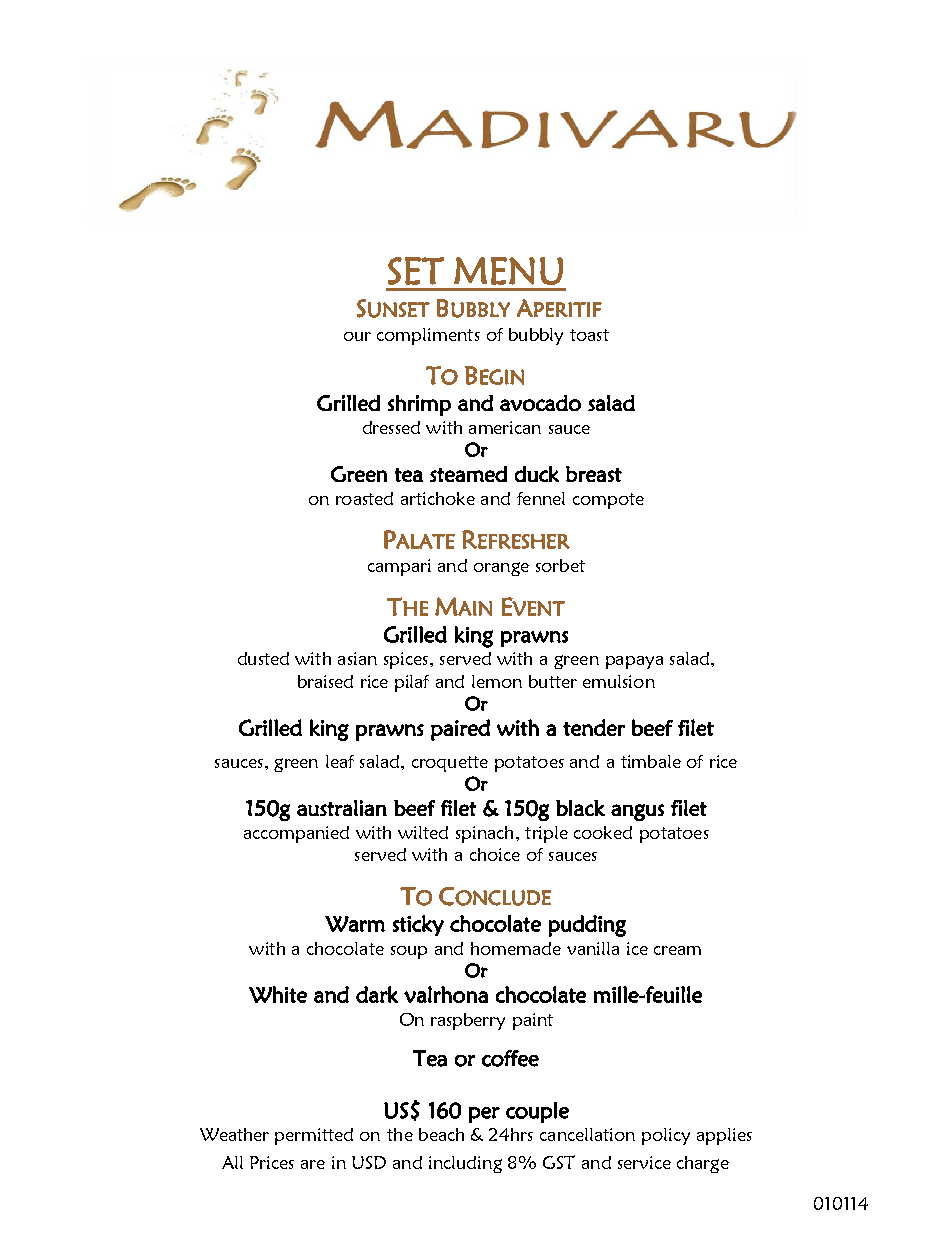 The height and width of the page is (1233, 952). What do you see at coordinates (357, 336) in the page?
I see `our` at bounding box center [357, 336].
